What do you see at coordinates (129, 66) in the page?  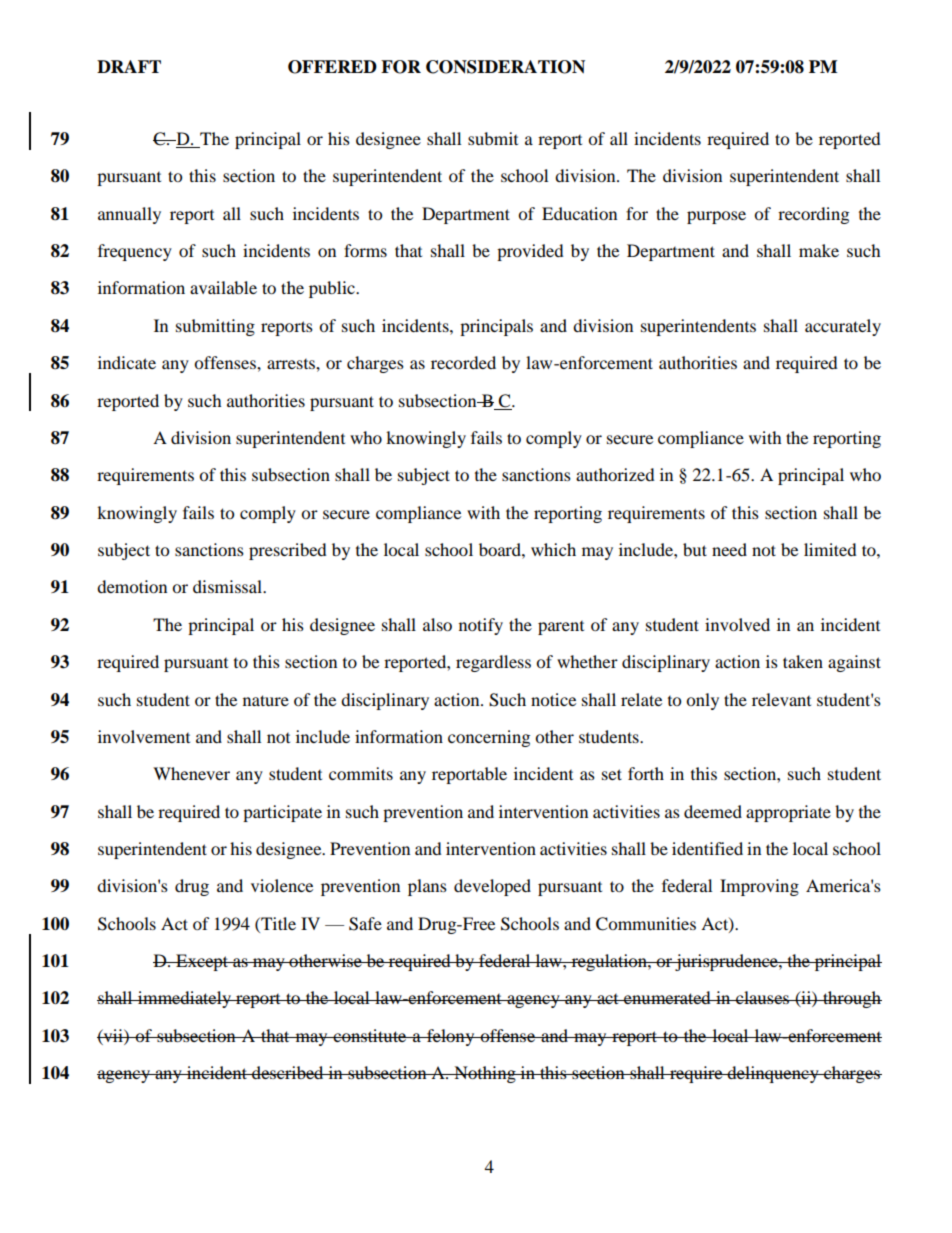 I see `DRAFT` at bounding box center [129, 66].
